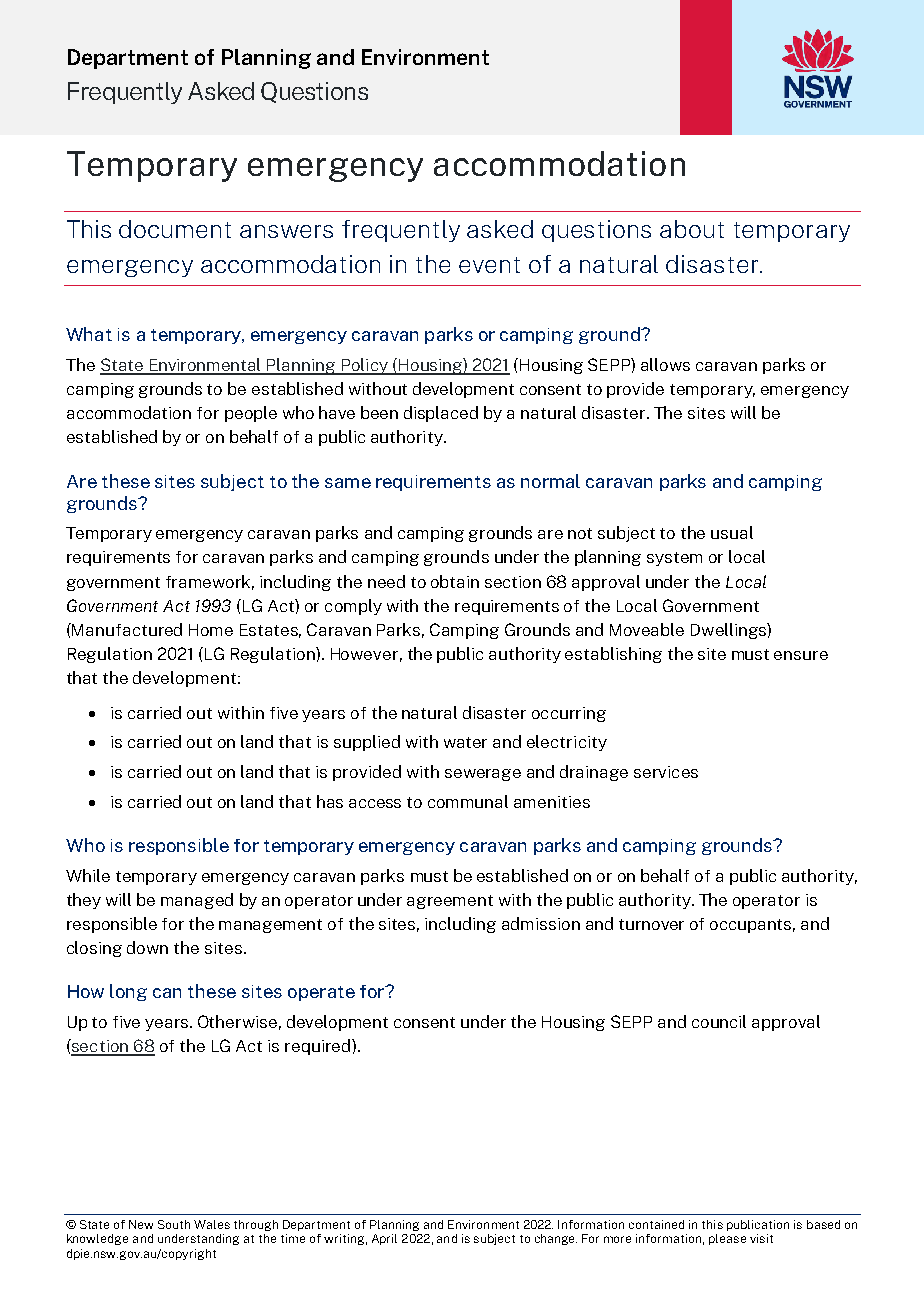 The width and height of the image is (924, 1309). I want to click on event, so click(489, 265).
